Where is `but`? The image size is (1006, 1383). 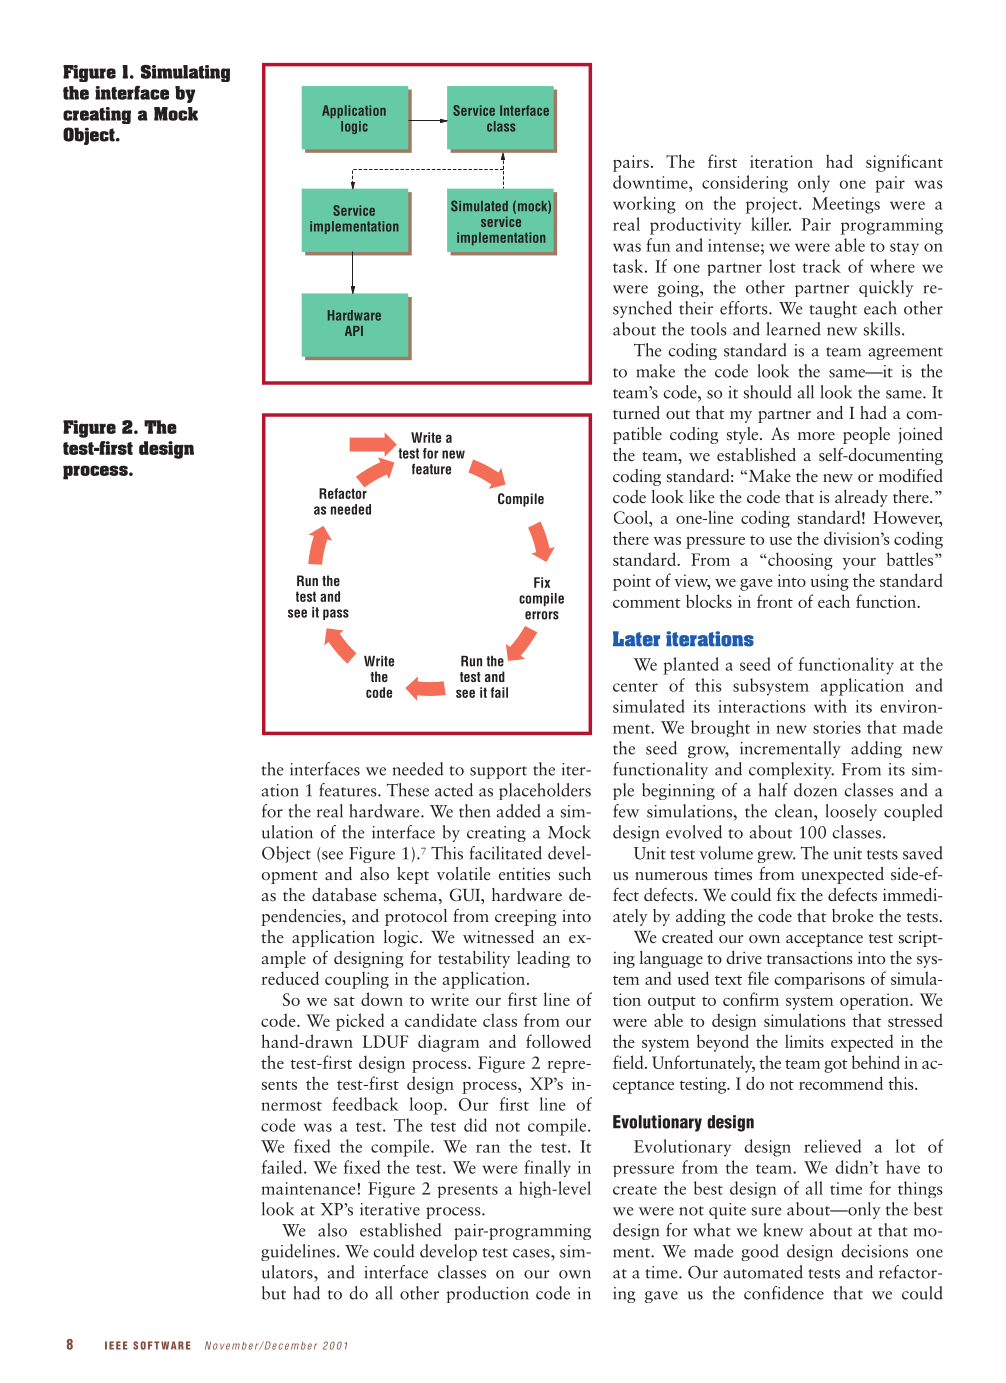
but is located at coordinates (274, 1293).
